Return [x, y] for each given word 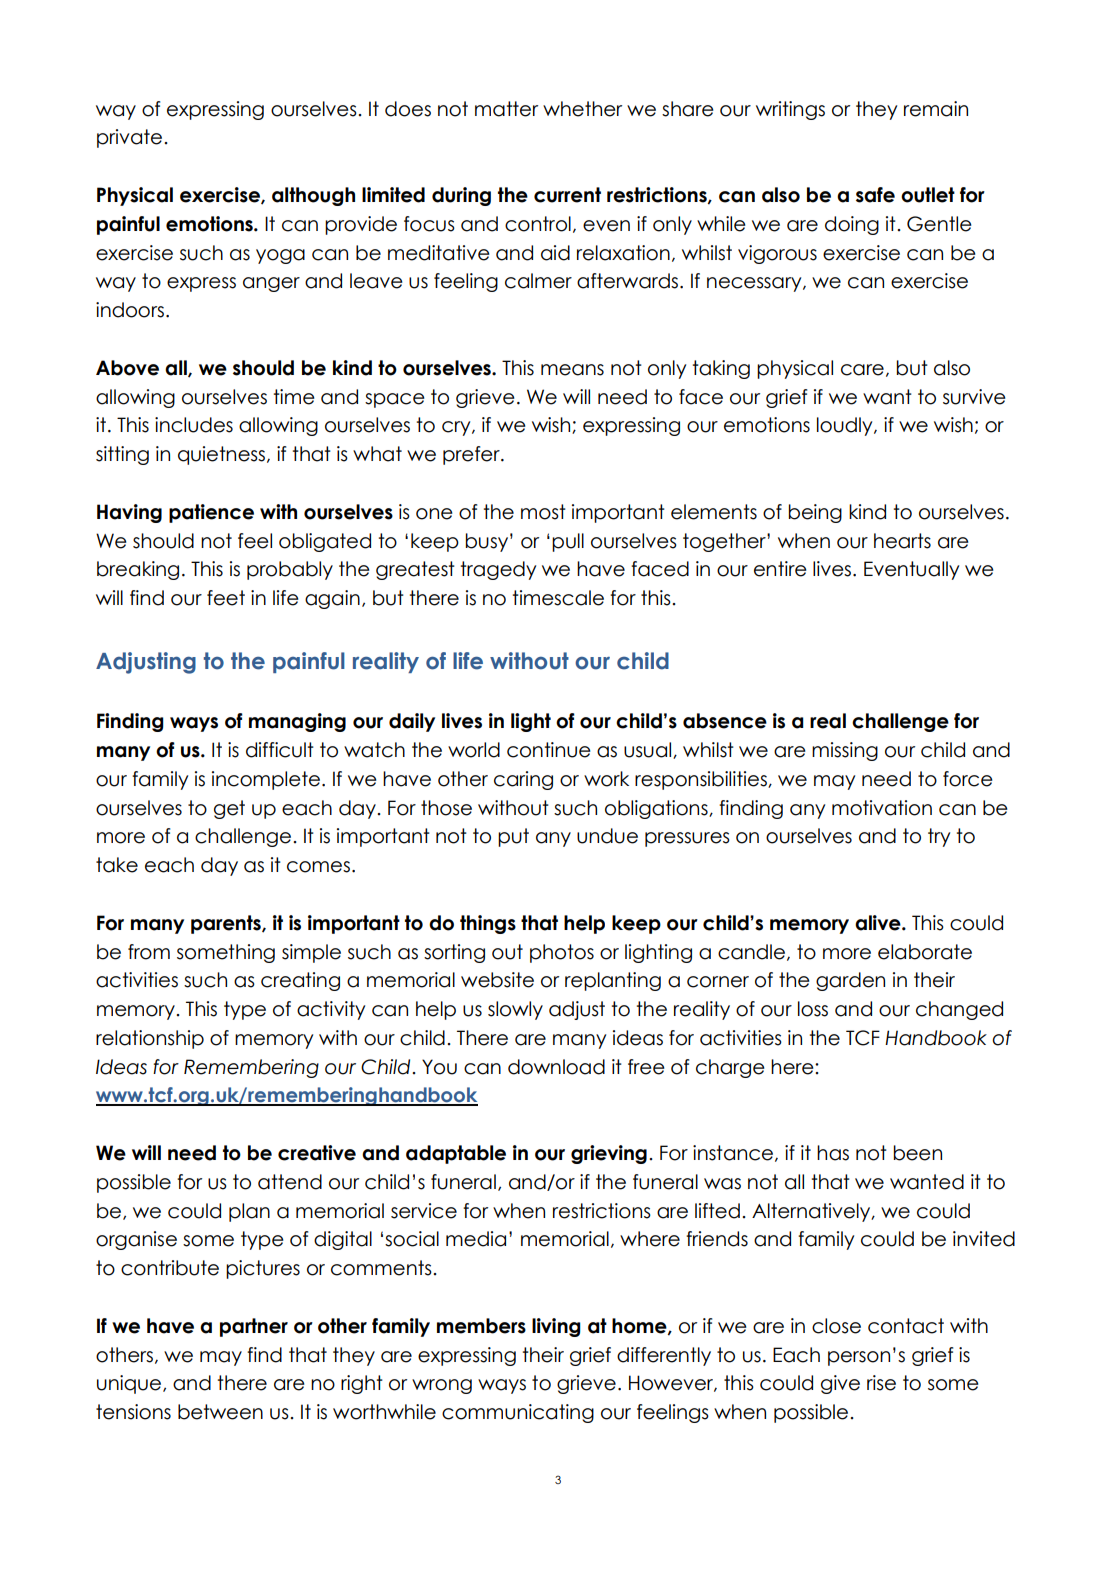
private [129, 138]
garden [850, 981]
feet [226, 598]
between [220, 1412]
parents [227, 924]
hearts [902, 541]
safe [875, 195]
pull [568, 542]
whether [582, 109]
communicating [518, 1413]
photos [562, 953]
